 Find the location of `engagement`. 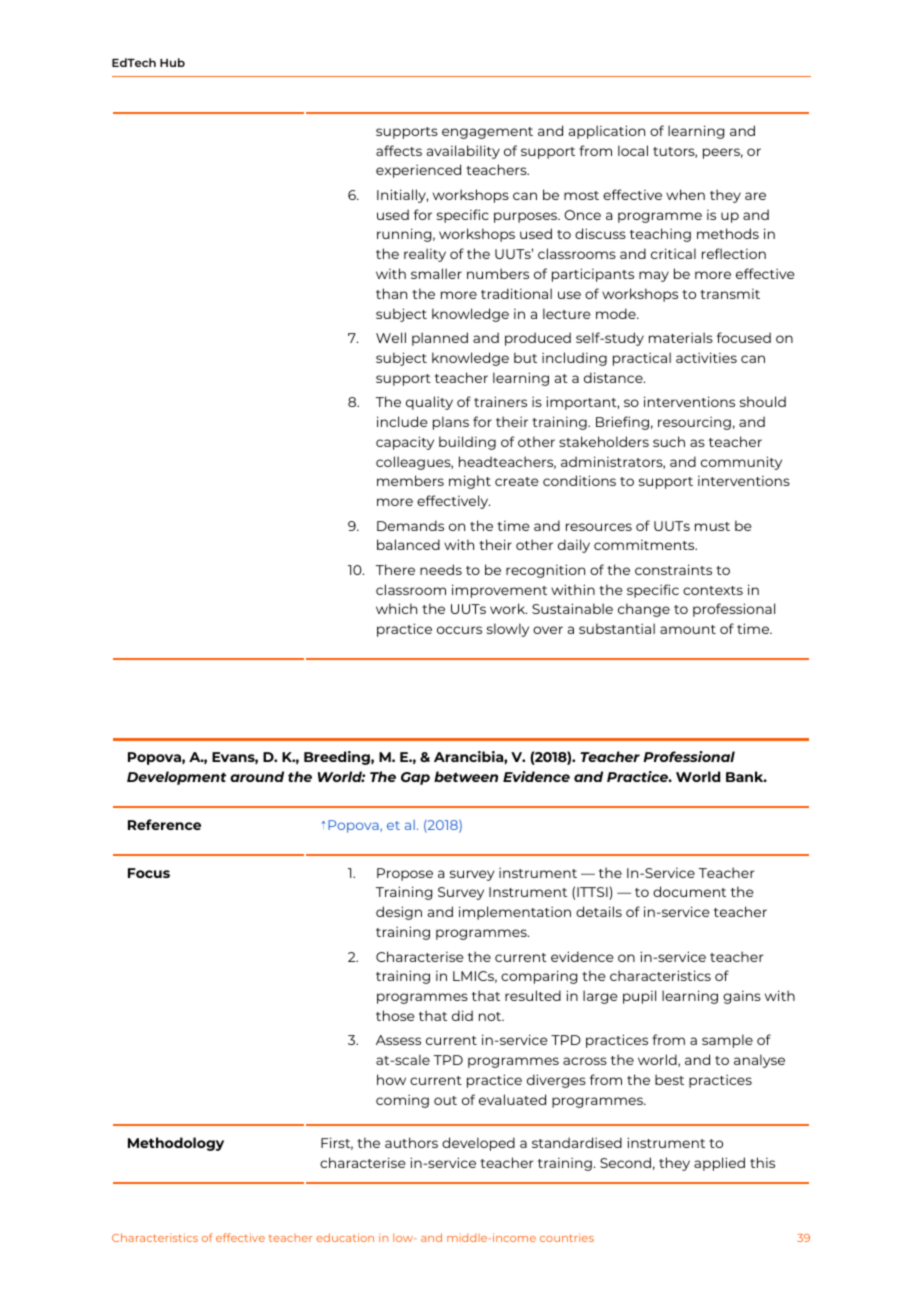

engagement is located at coordinates (487, 133).
